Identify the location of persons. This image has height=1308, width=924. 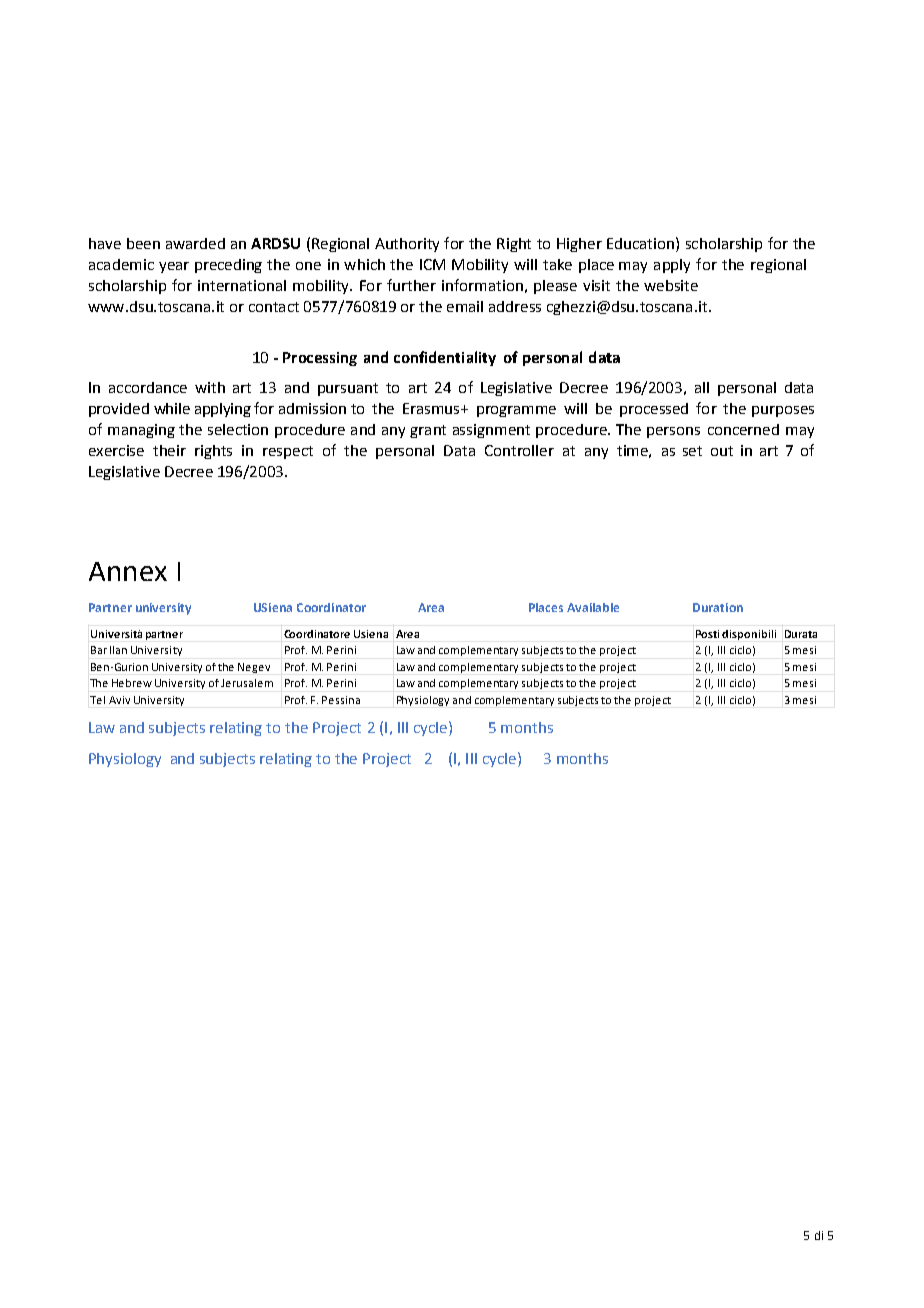
(673, 432).
